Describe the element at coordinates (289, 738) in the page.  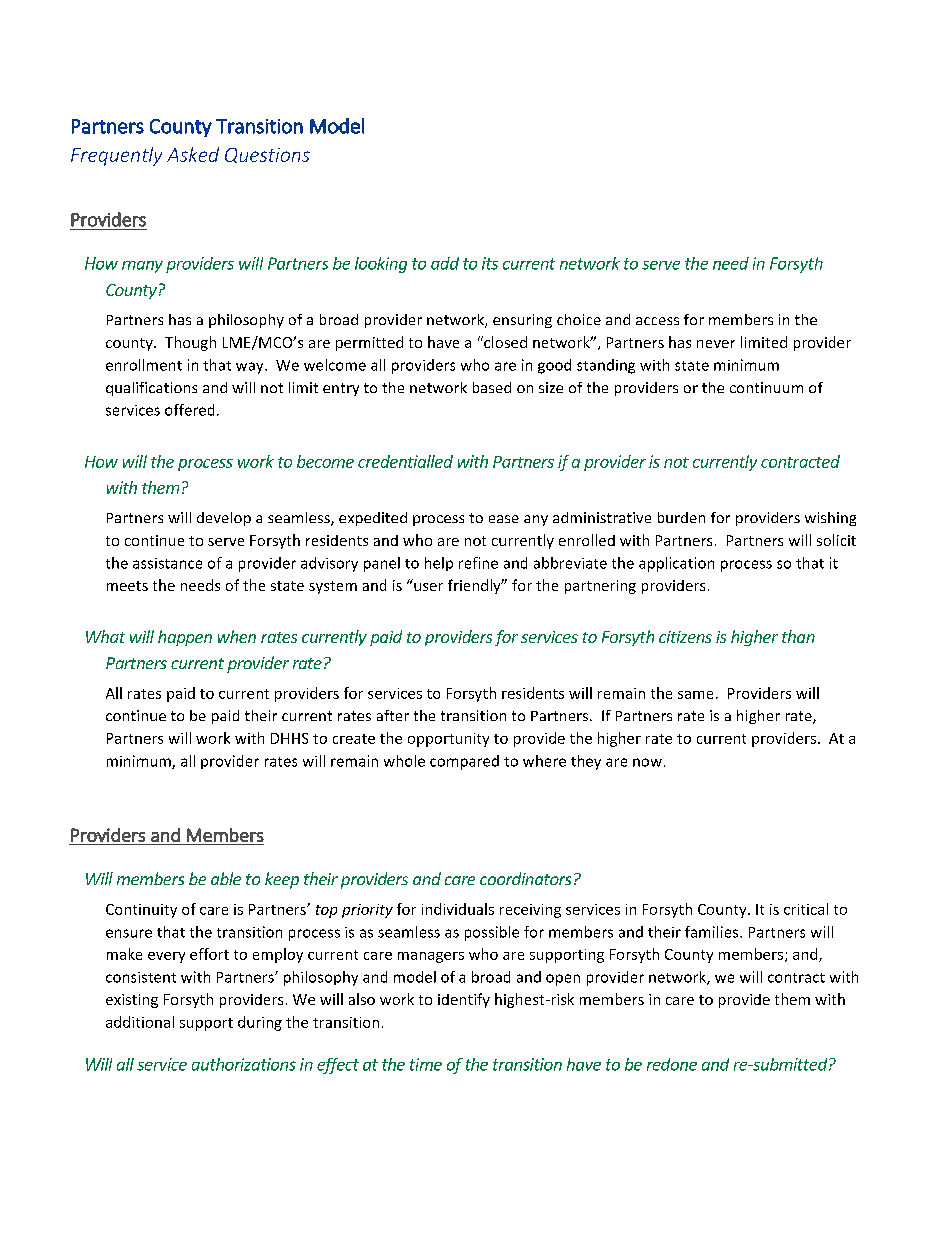
I see `DHHS` at that location.
